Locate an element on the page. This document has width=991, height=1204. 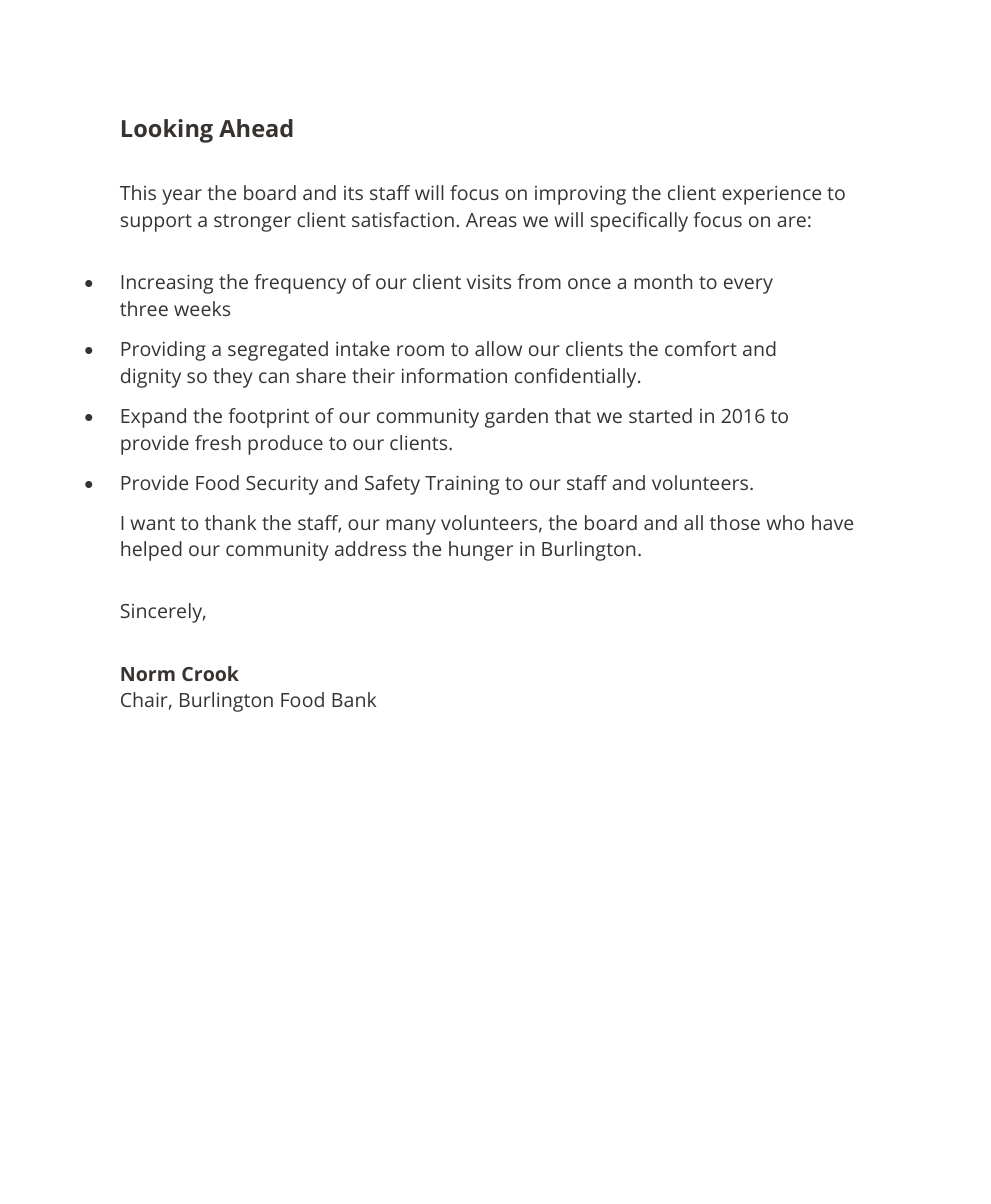
Bank is located at coordinates (354, 699).
